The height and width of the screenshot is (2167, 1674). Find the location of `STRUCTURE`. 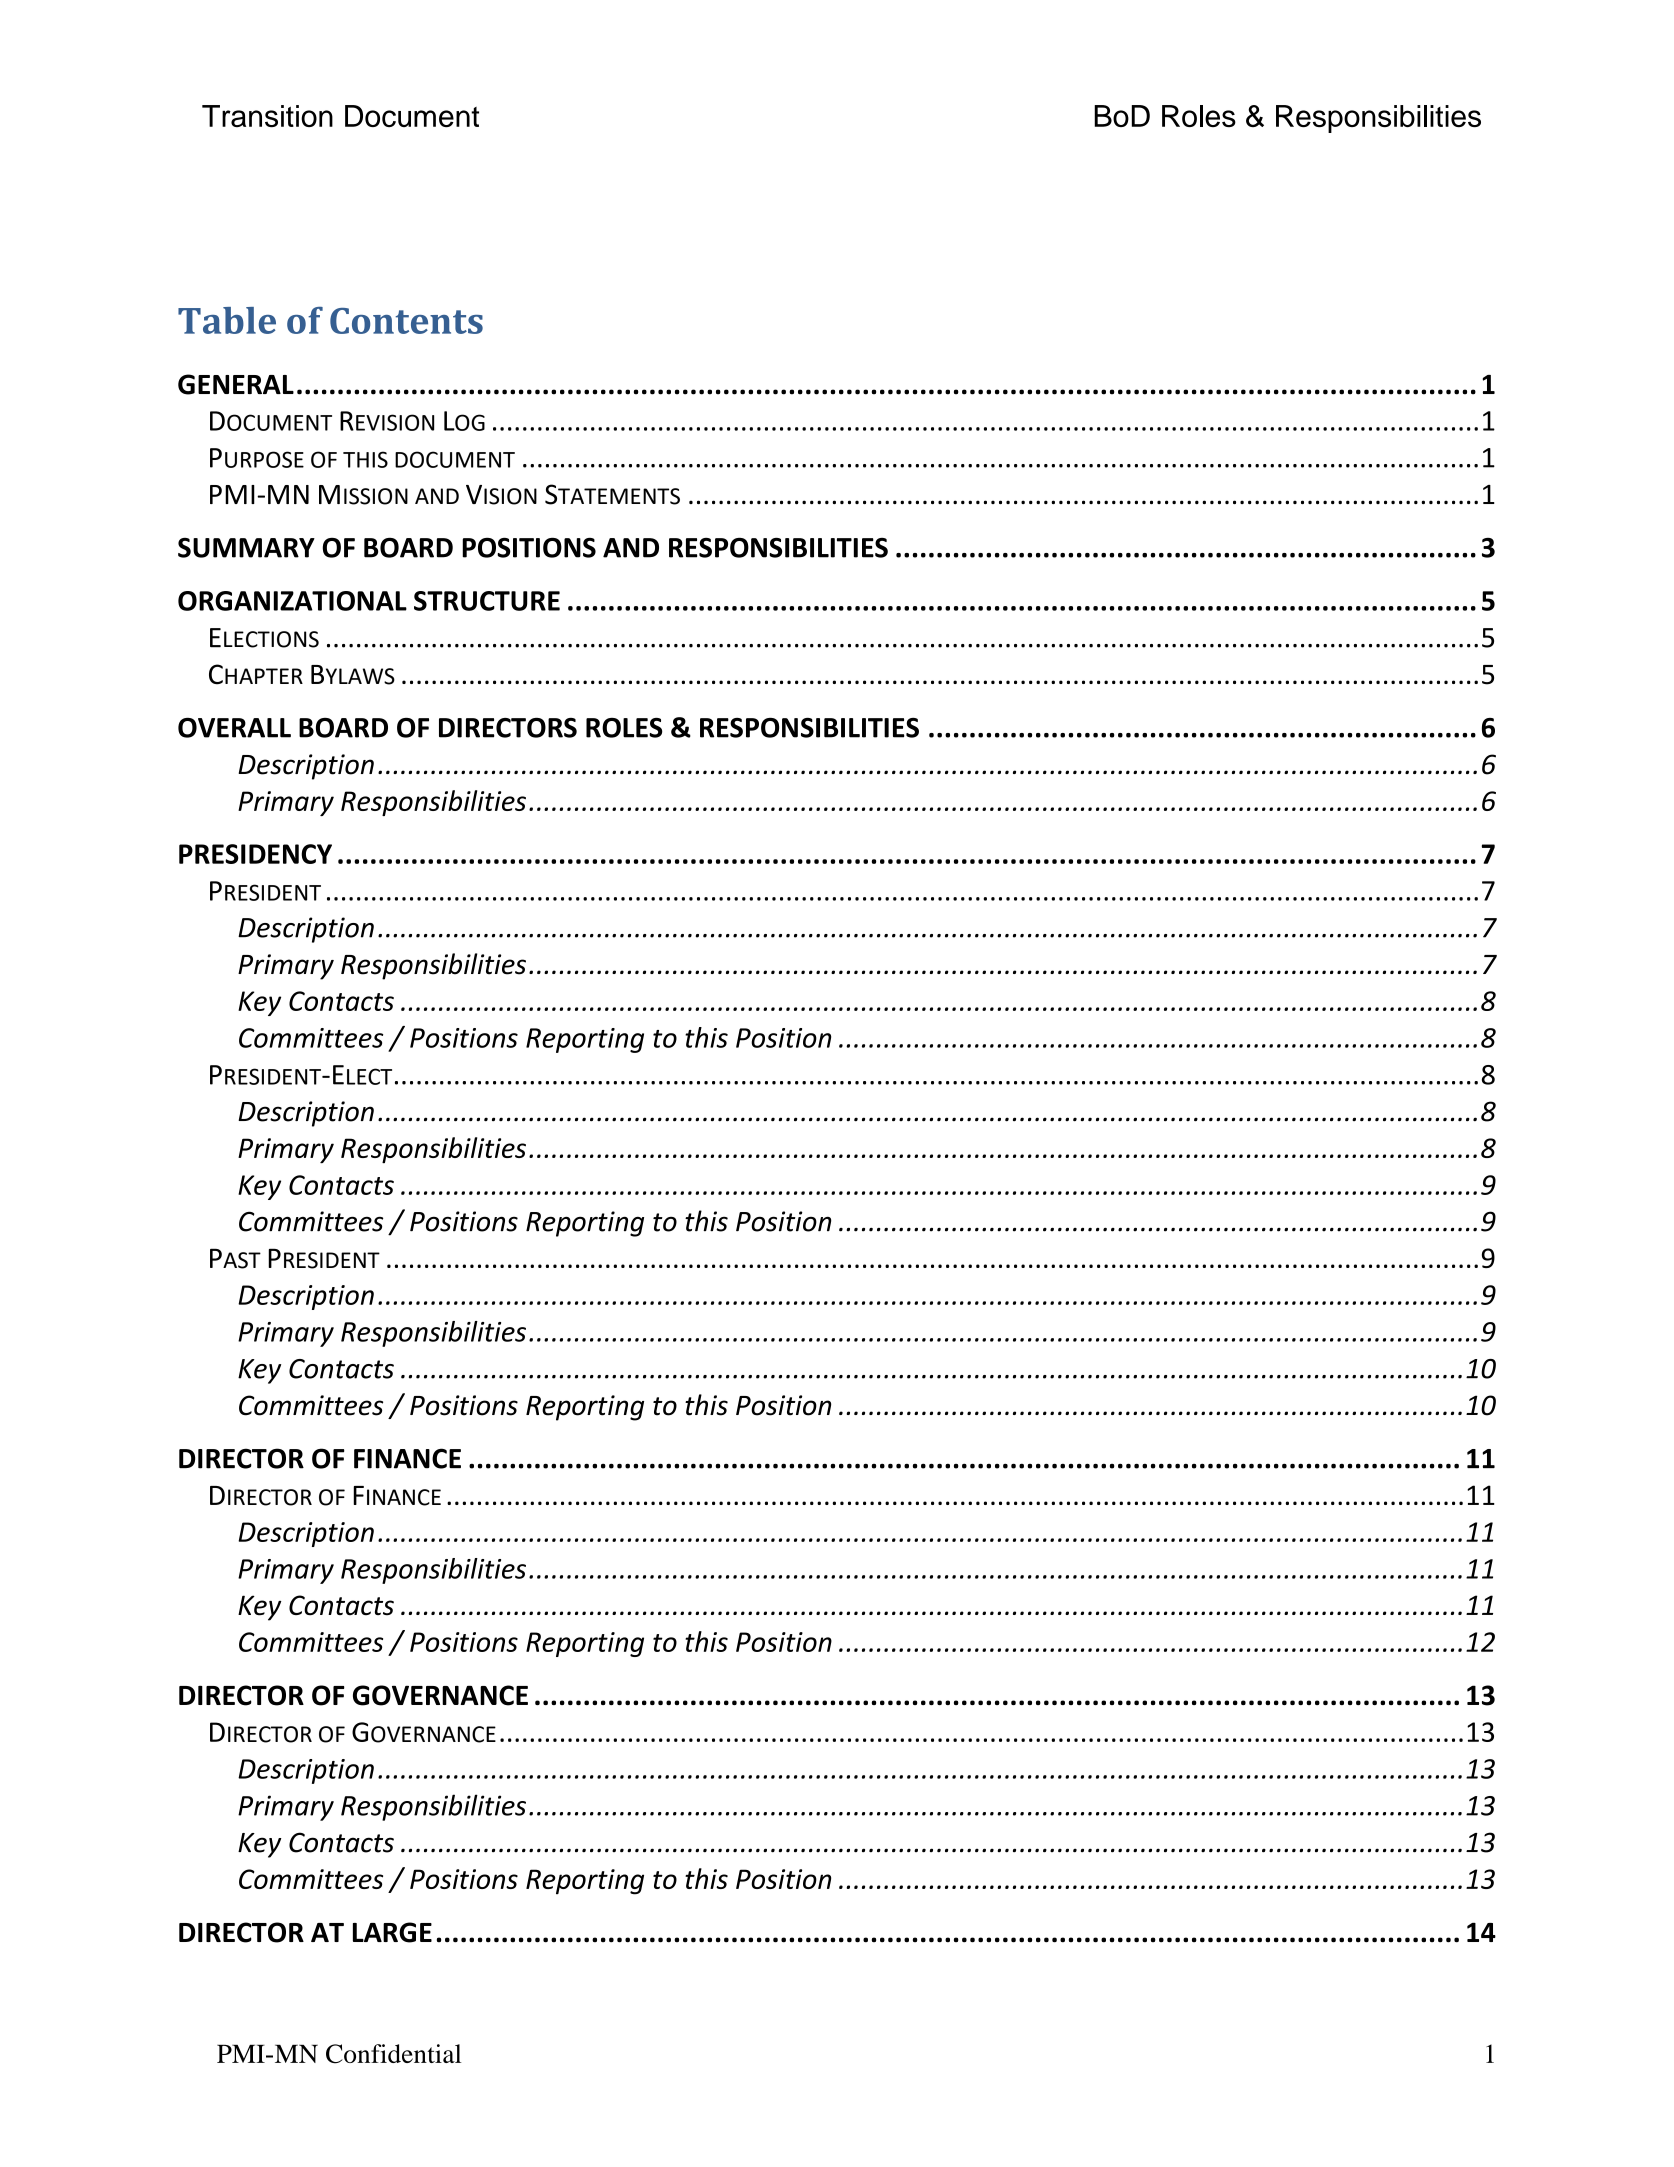

STRUCTURE is located at coordinates (487, 601).
